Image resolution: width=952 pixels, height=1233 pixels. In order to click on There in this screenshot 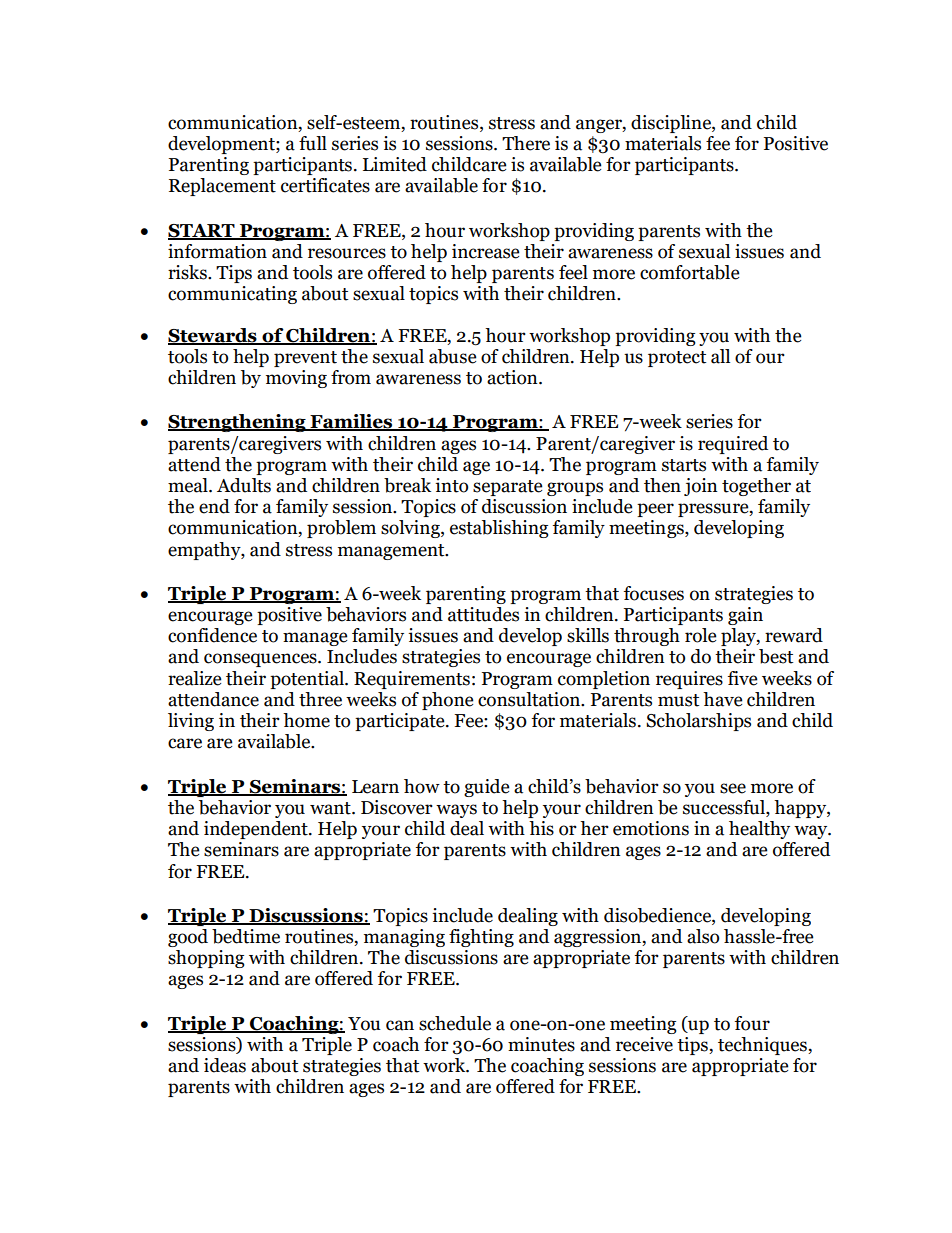, I will do `click(526, 143)`.
